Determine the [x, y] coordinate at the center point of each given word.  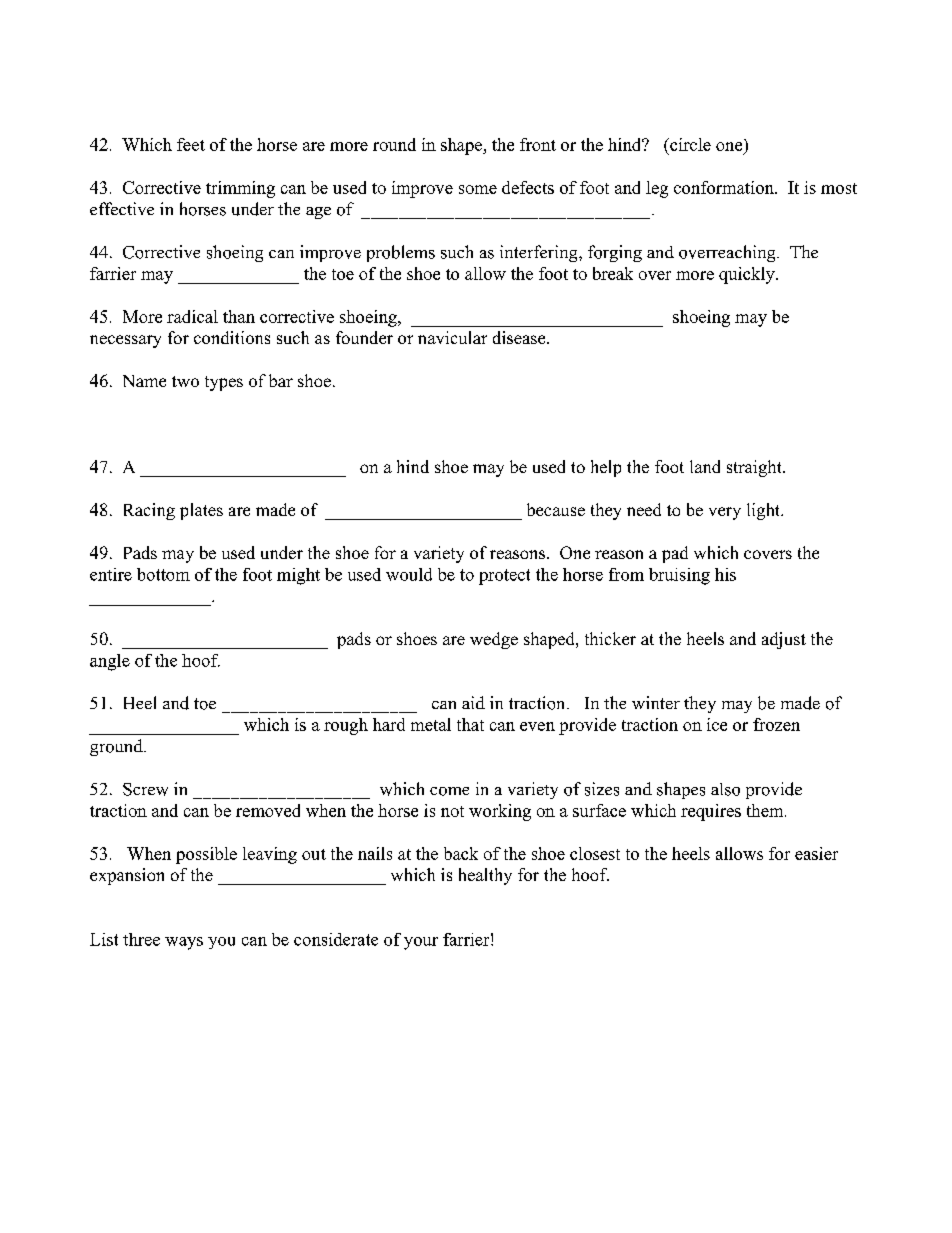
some [478, 189]
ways [184, 943]
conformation [725, 187]
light [765, 511]
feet [191, 144]
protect [504, 577]
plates [201, 511]
